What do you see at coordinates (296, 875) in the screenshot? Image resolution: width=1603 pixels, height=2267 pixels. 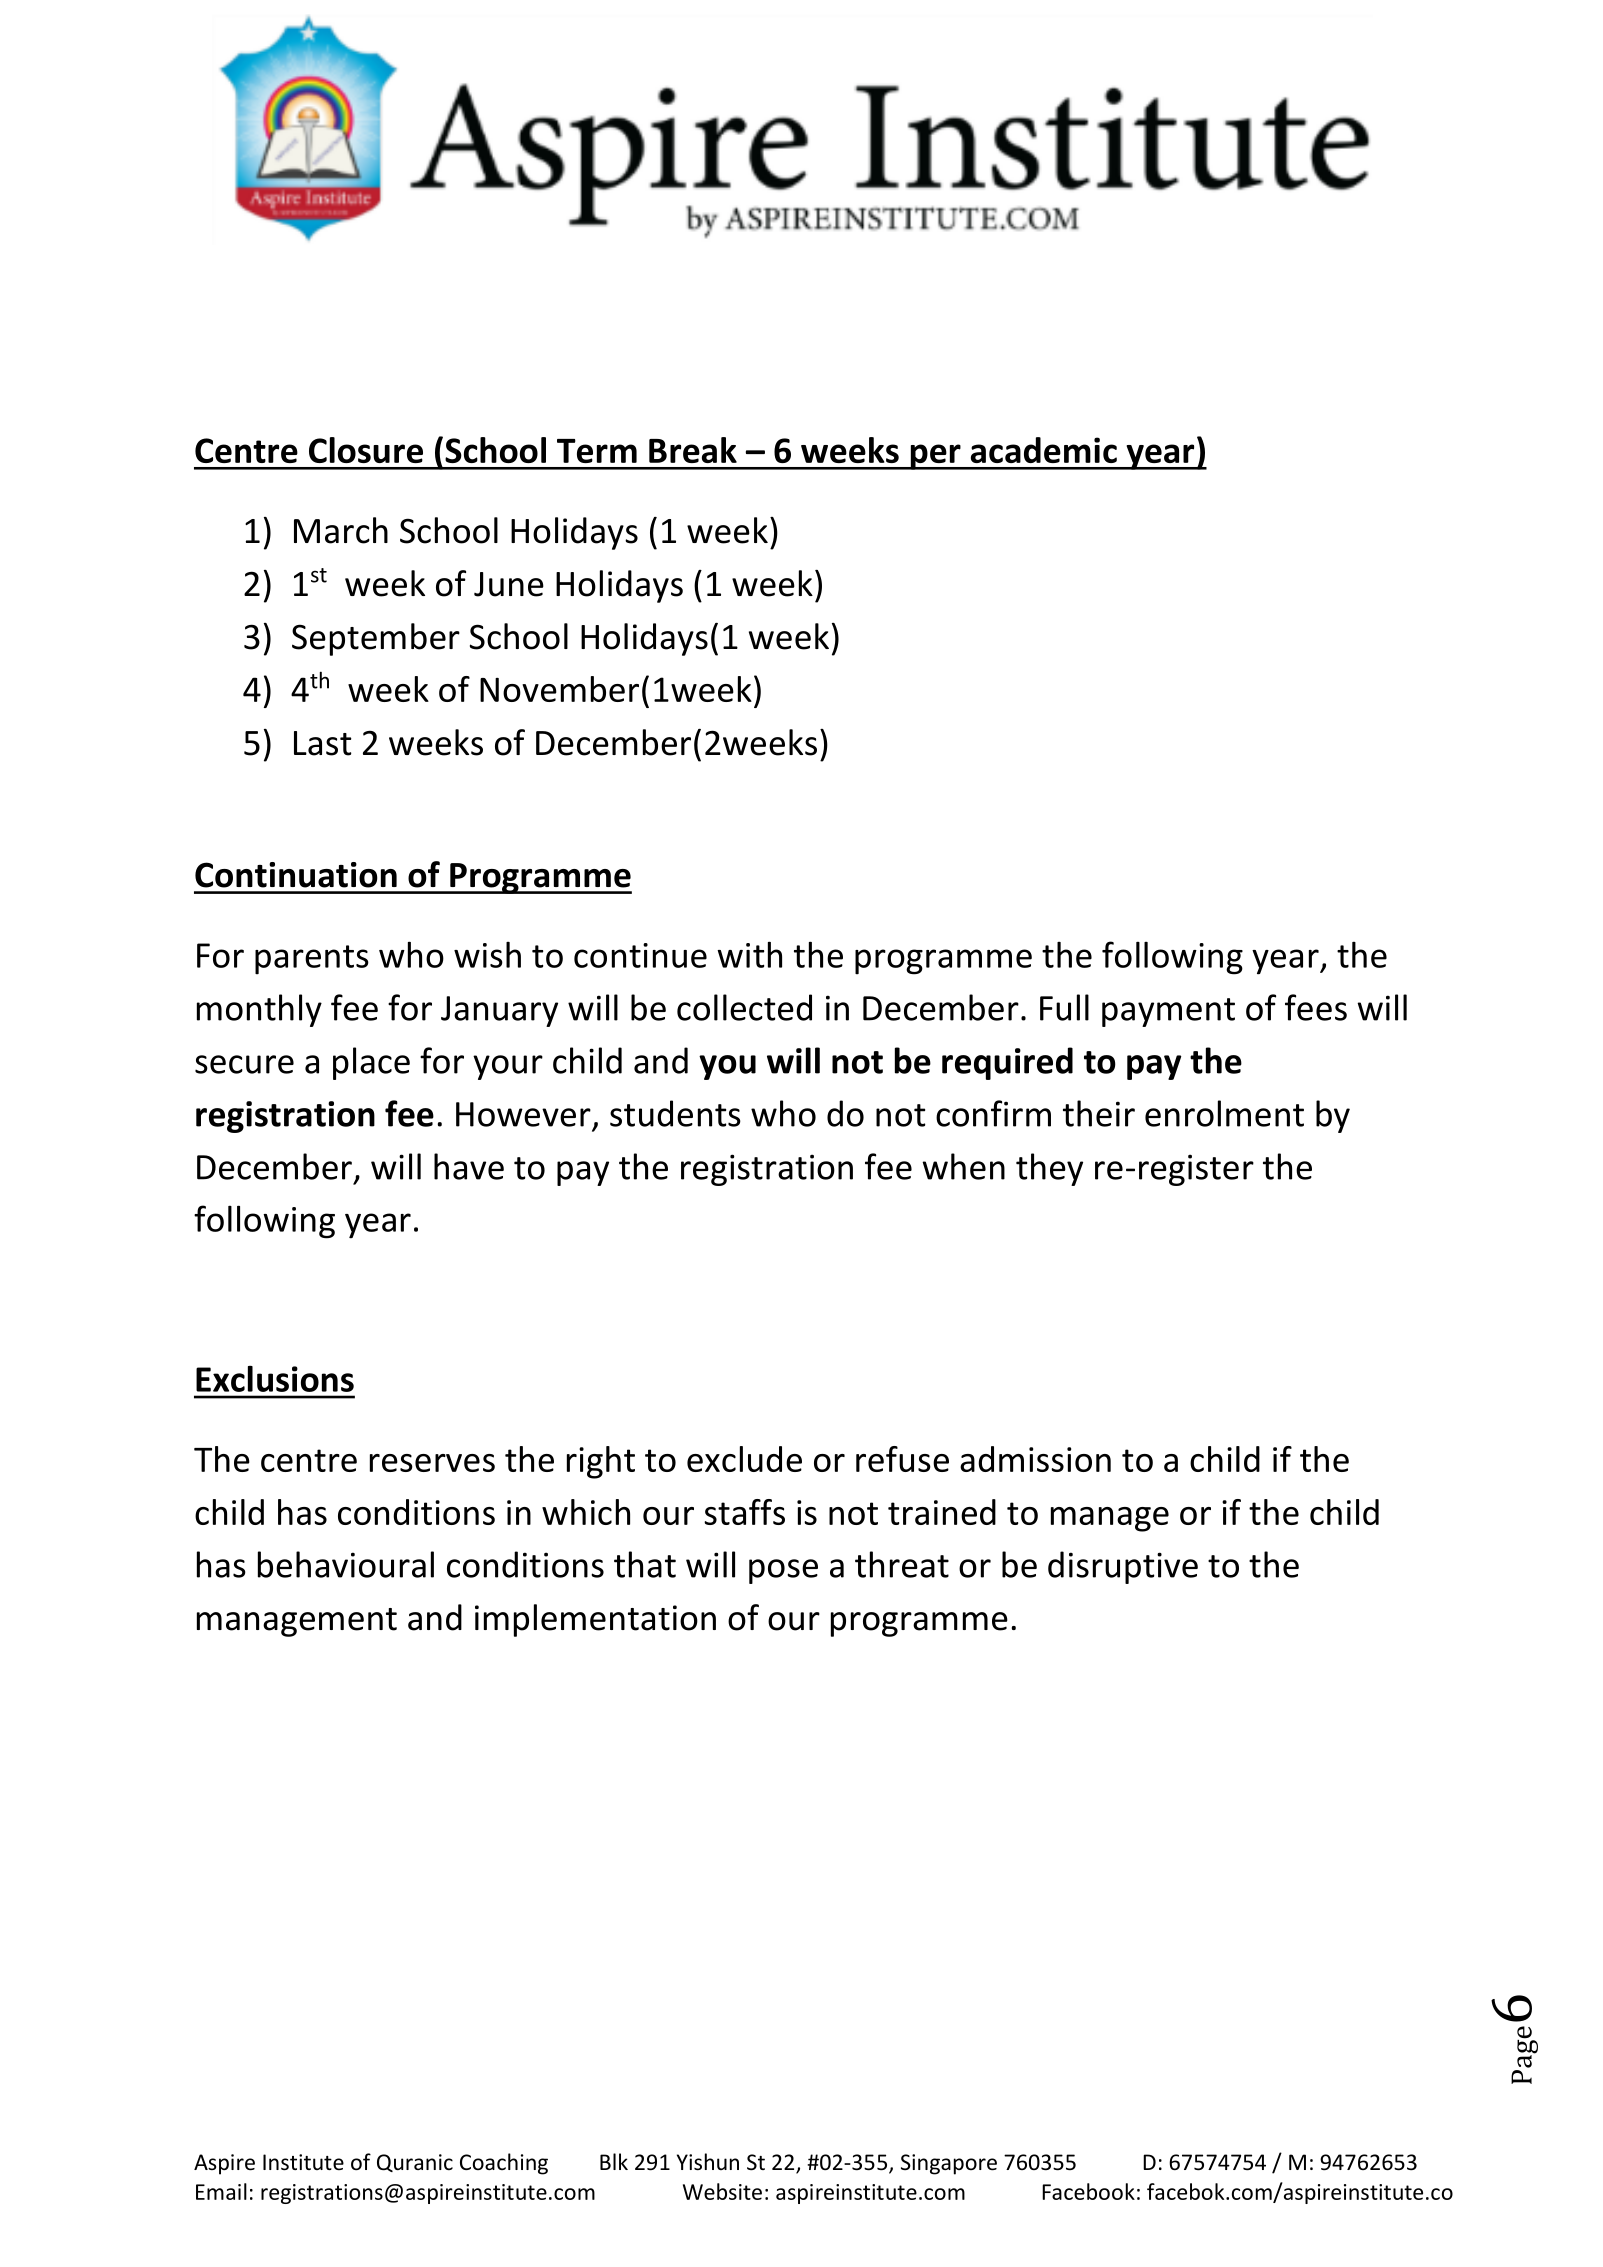 I see `Continuation` at bounding box center [296, 875].
